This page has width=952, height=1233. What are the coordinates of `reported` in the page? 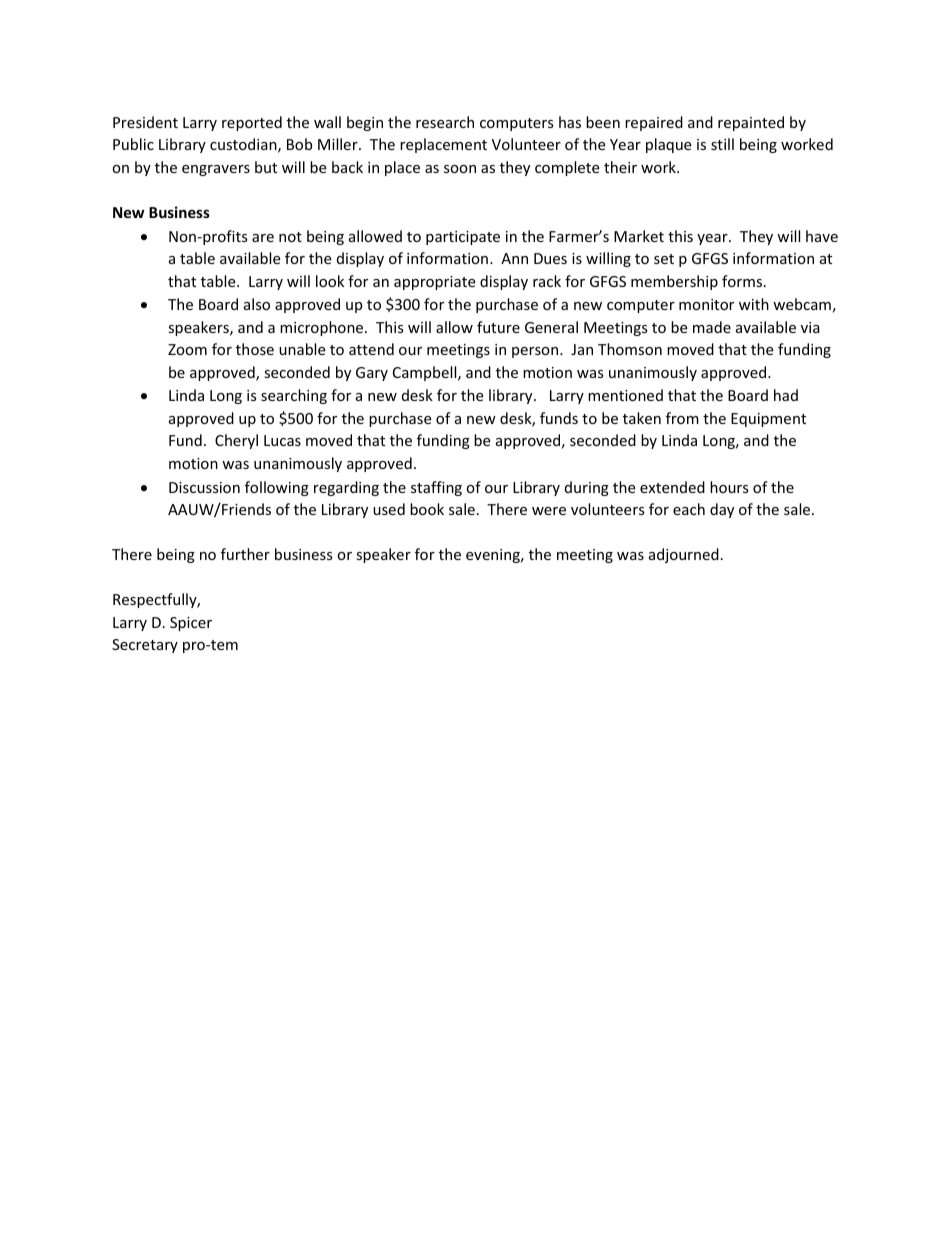 It's located at (252, 123).
